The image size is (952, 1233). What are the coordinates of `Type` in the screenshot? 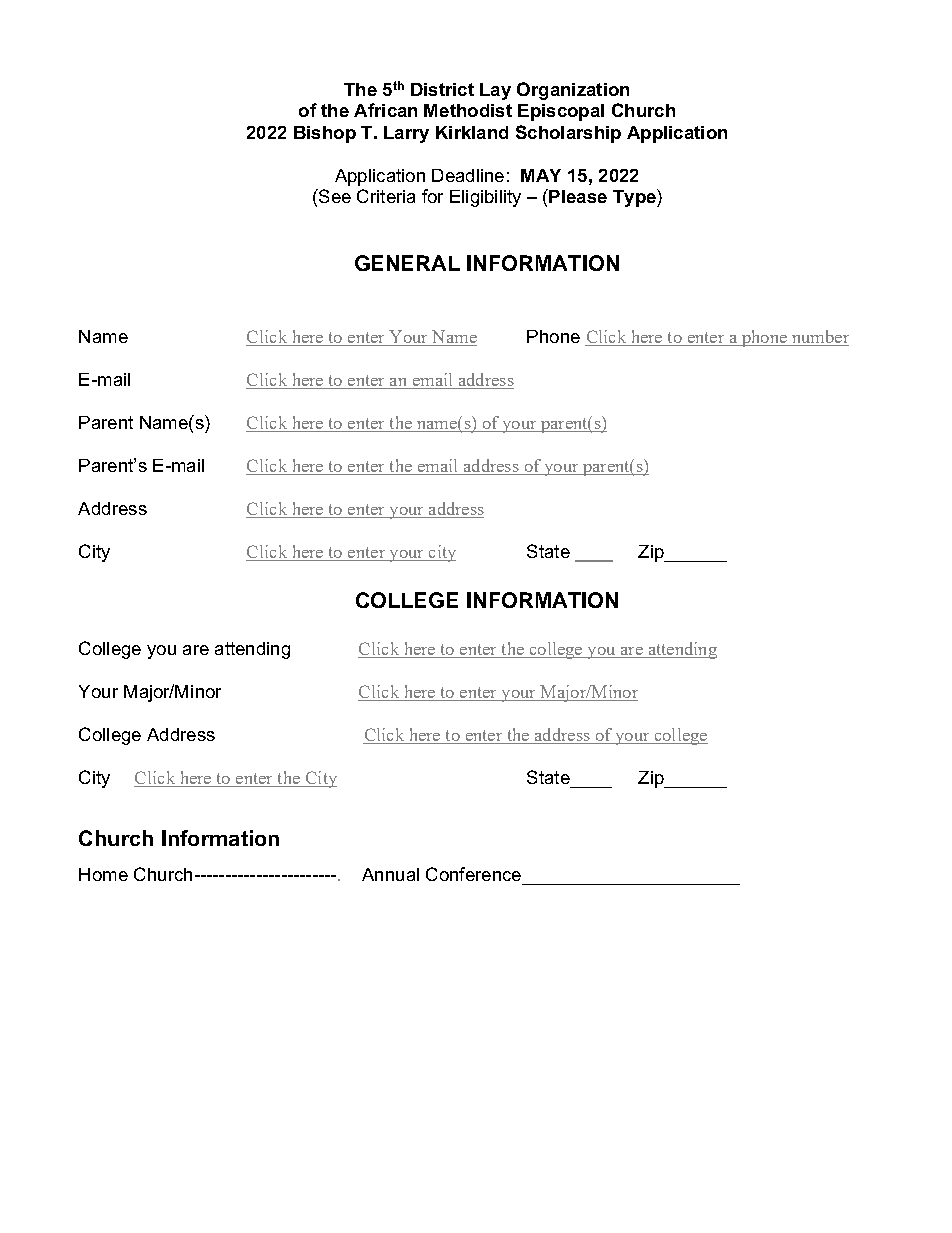 It's located at (635, 198).
